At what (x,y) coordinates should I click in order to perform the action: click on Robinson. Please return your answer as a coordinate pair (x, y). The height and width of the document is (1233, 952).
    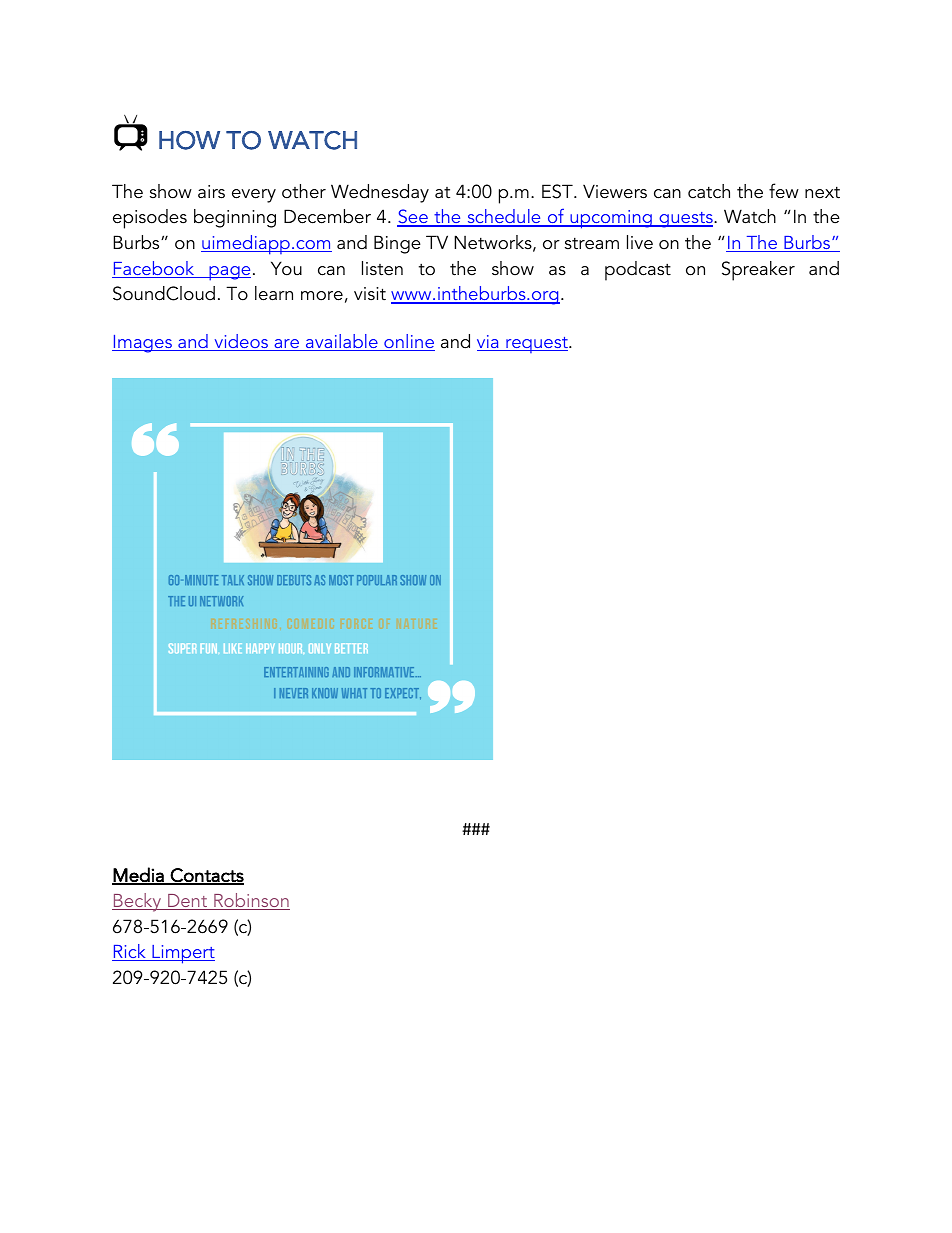
    Looking at the image, I should click on (251, 901).
